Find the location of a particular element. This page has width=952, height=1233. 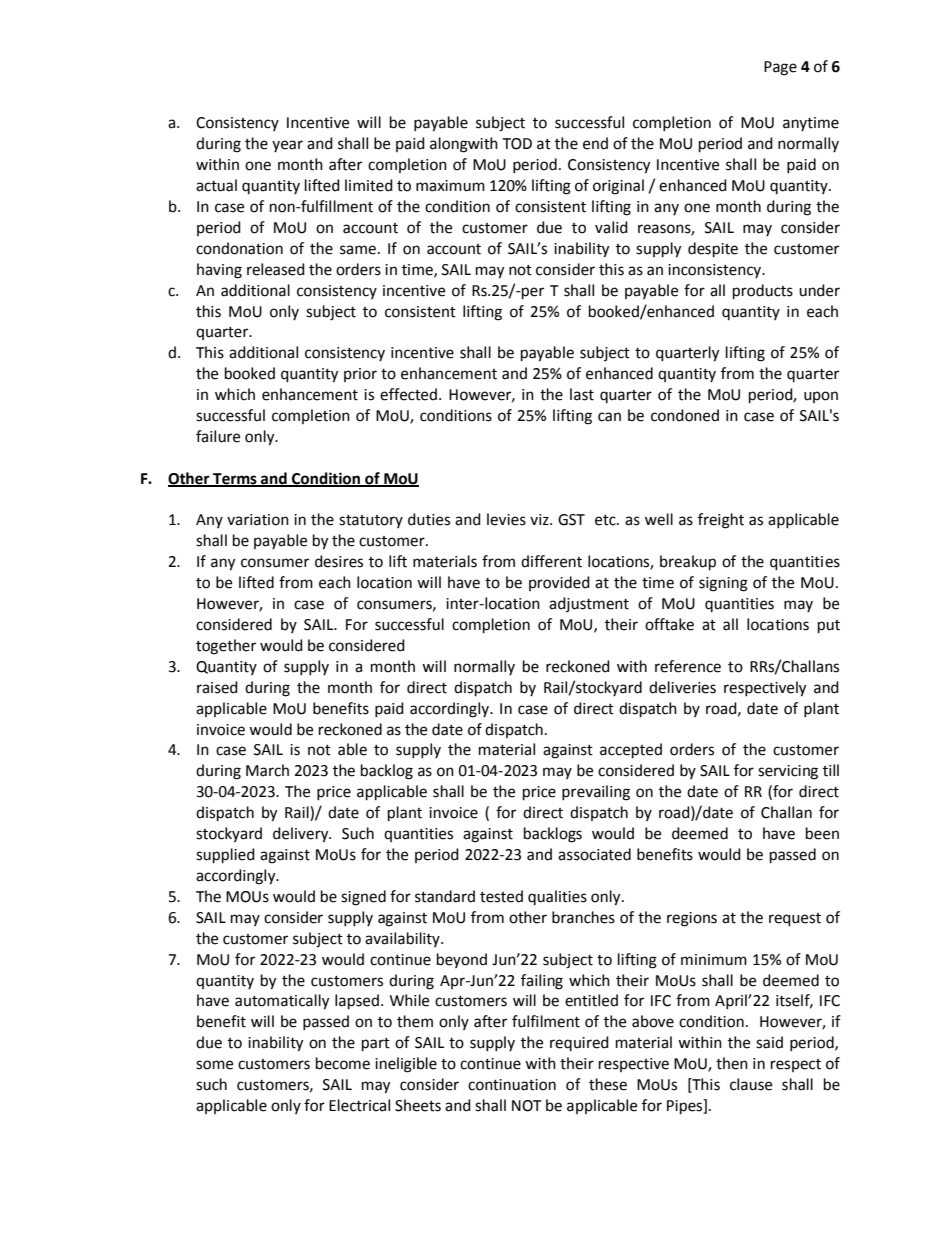

failure is located at coordinates (218, 436).
